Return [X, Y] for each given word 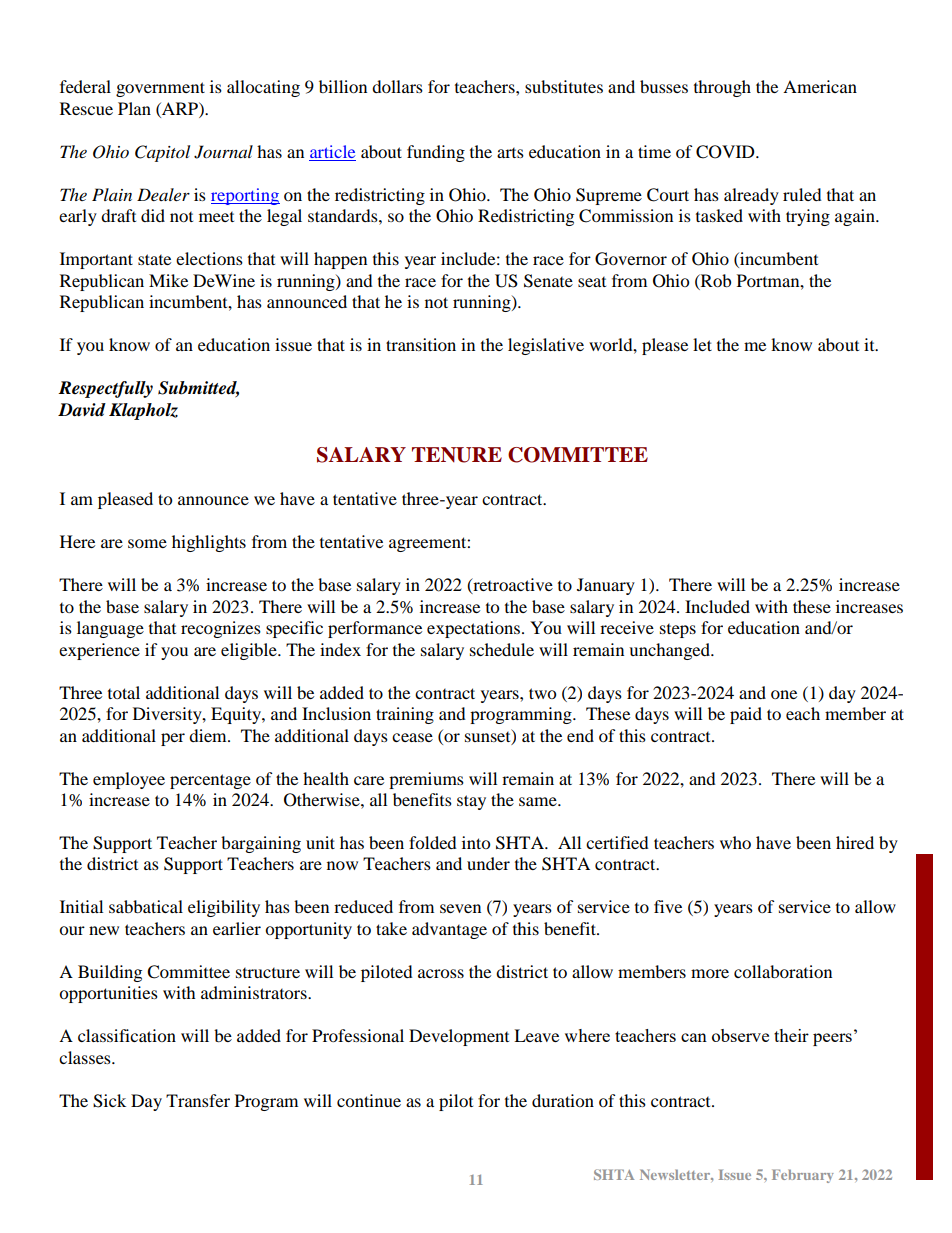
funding [436, 153]
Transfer [198, 1100]
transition [421, 344]
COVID [726, 152]
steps [678, 631]
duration [563, 1100]
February [803, 1176]
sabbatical [146, 906]
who [735, 842]
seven [460, 908]
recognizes [221, 629]
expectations [473, 629]
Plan [134, 108]
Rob [715, 280]
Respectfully [105, 389]
